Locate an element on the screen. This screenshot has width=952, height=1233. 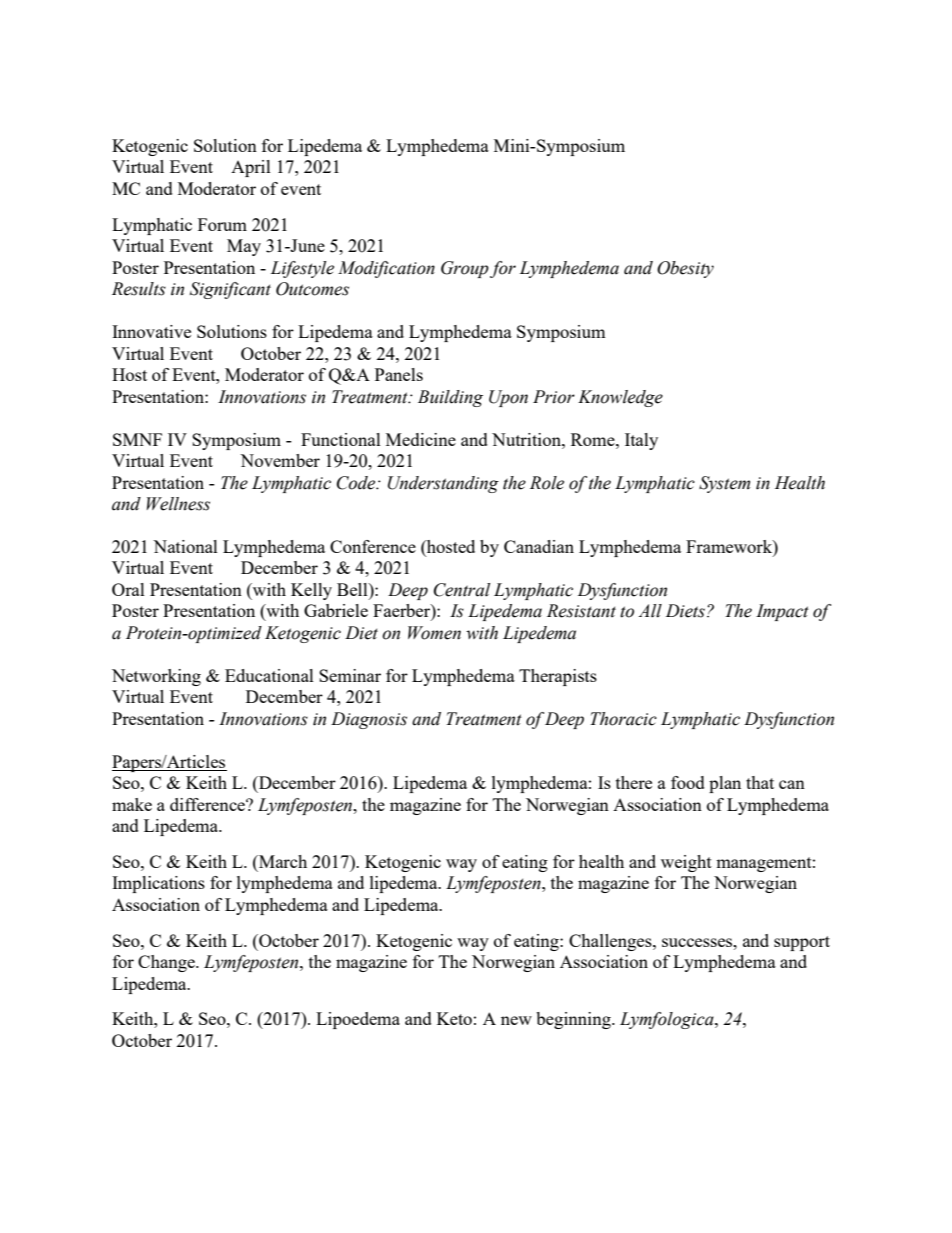
Understanding is located at coordinates (443, 484).
